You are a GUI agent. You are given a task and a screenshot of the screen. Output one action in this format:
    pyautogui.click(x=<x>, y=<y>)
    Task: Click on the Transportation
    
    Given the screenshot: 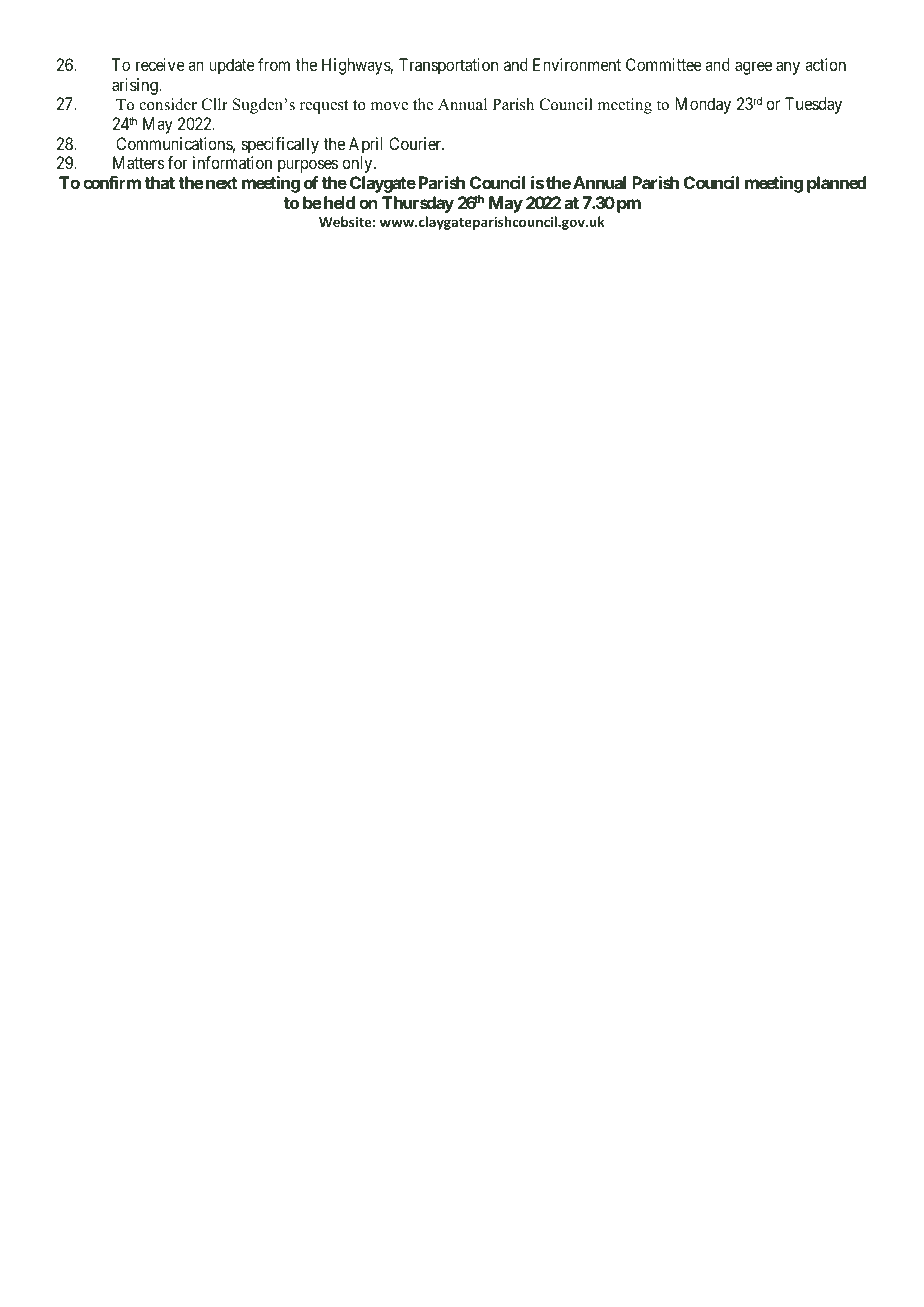 What is the action you would take?
    pyautogui.click(x=448, y=66)
